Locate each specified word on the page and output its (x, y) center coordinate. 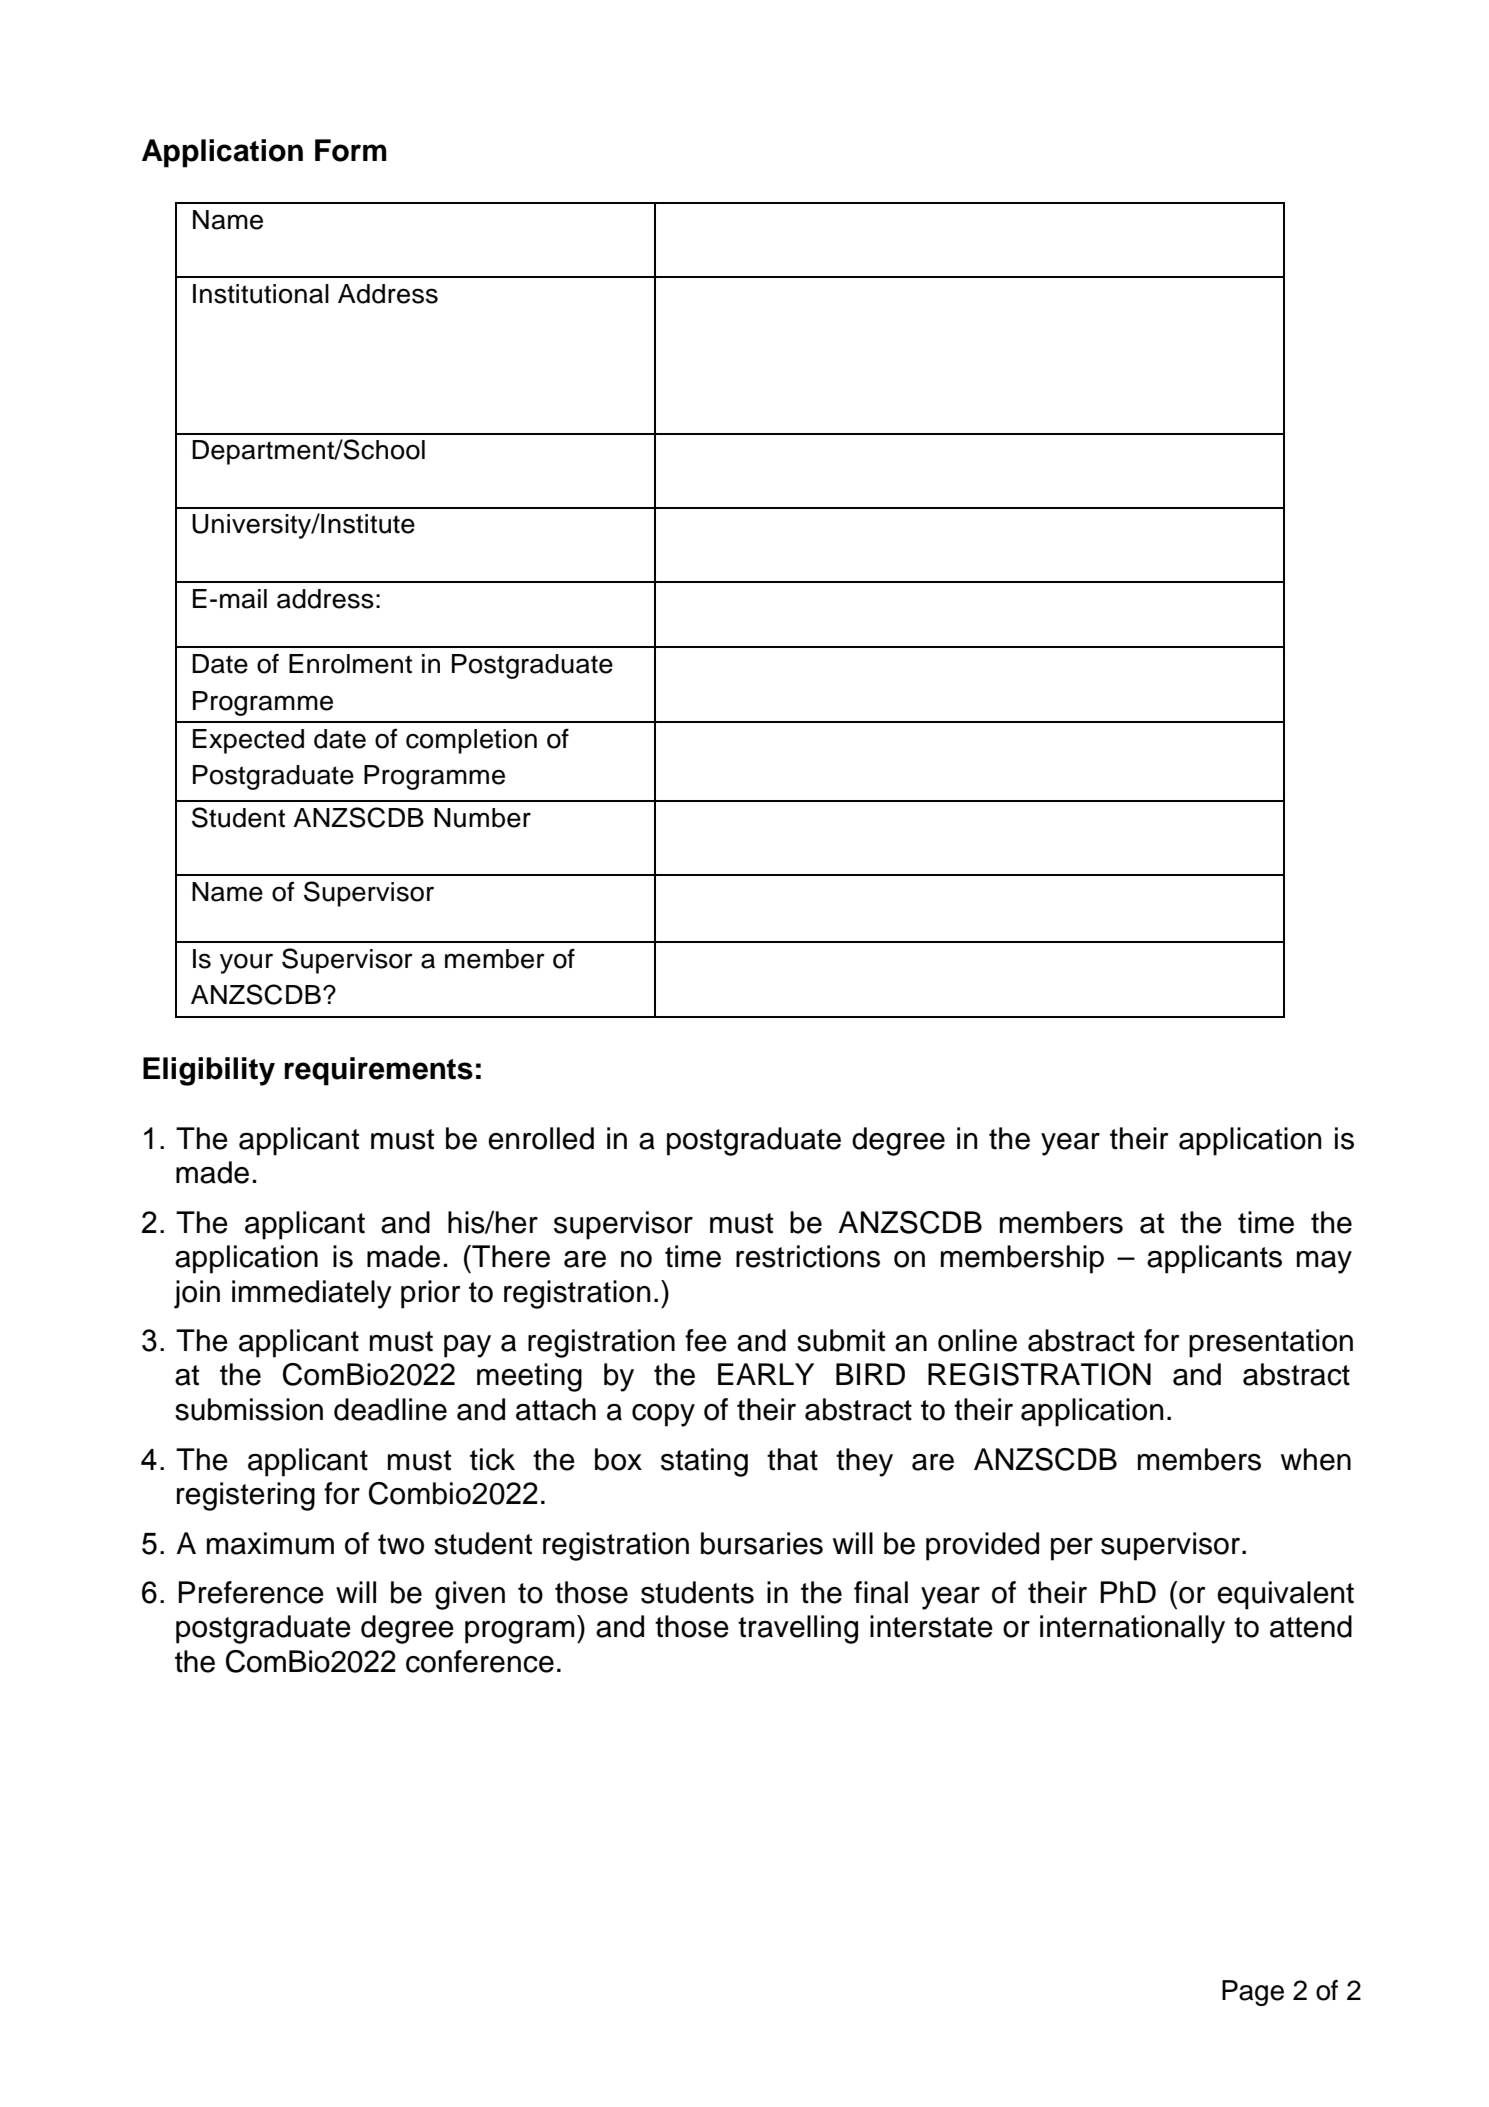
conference (480, 1661)
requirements (378, 1071)
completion (471, 741)
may (1324, 1262)
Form (351, 150)
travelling (798, 1629)
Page (1253, 1993)
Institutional (261, 294)
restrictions (808, 1256)
